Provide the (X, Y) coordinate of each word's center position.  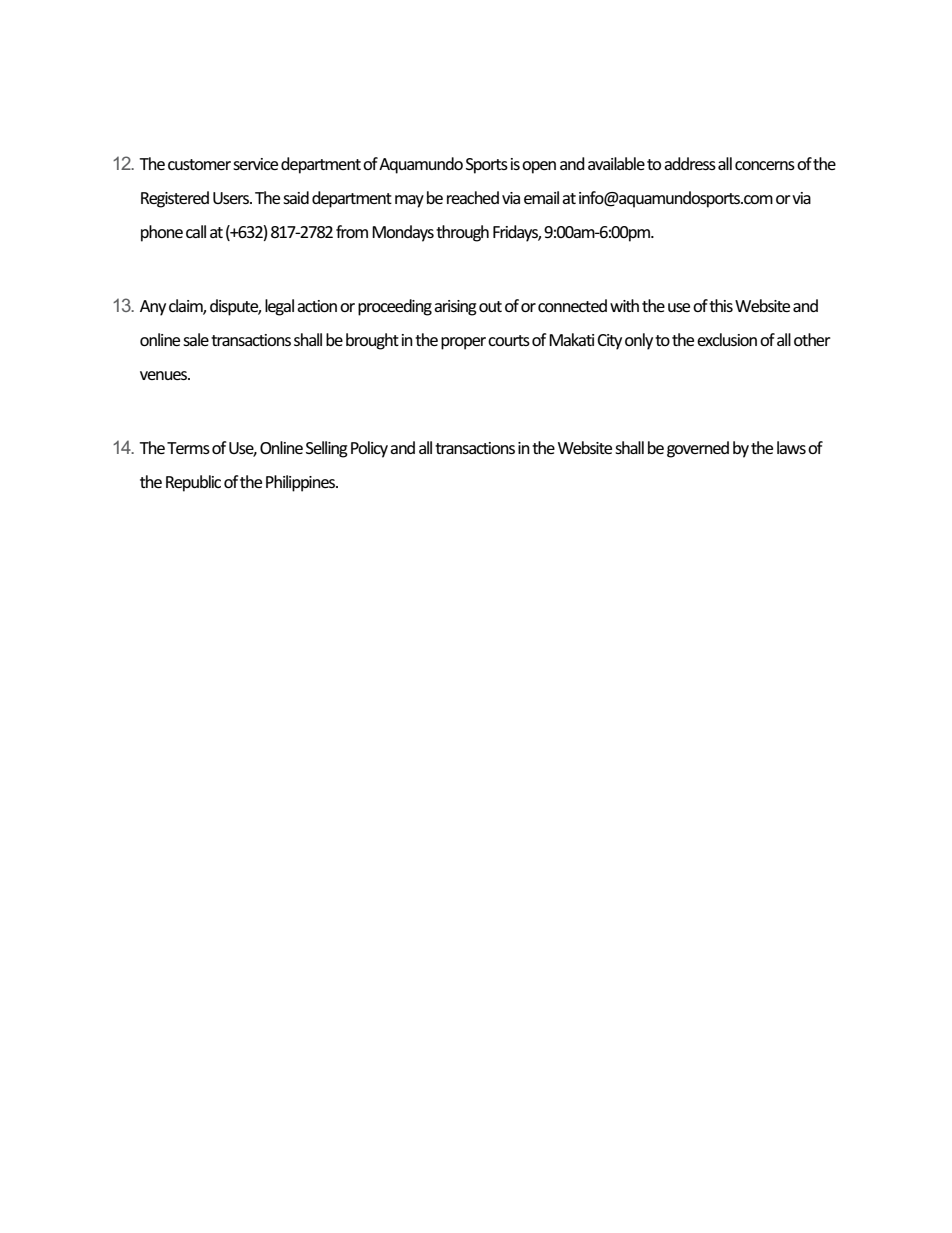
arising (455, 308)
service (255, 164)
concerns (765, 165)
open (539, 167)
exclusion (727, 339)
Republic (193, 483)
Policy (369, 449)
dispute (235, 307)
